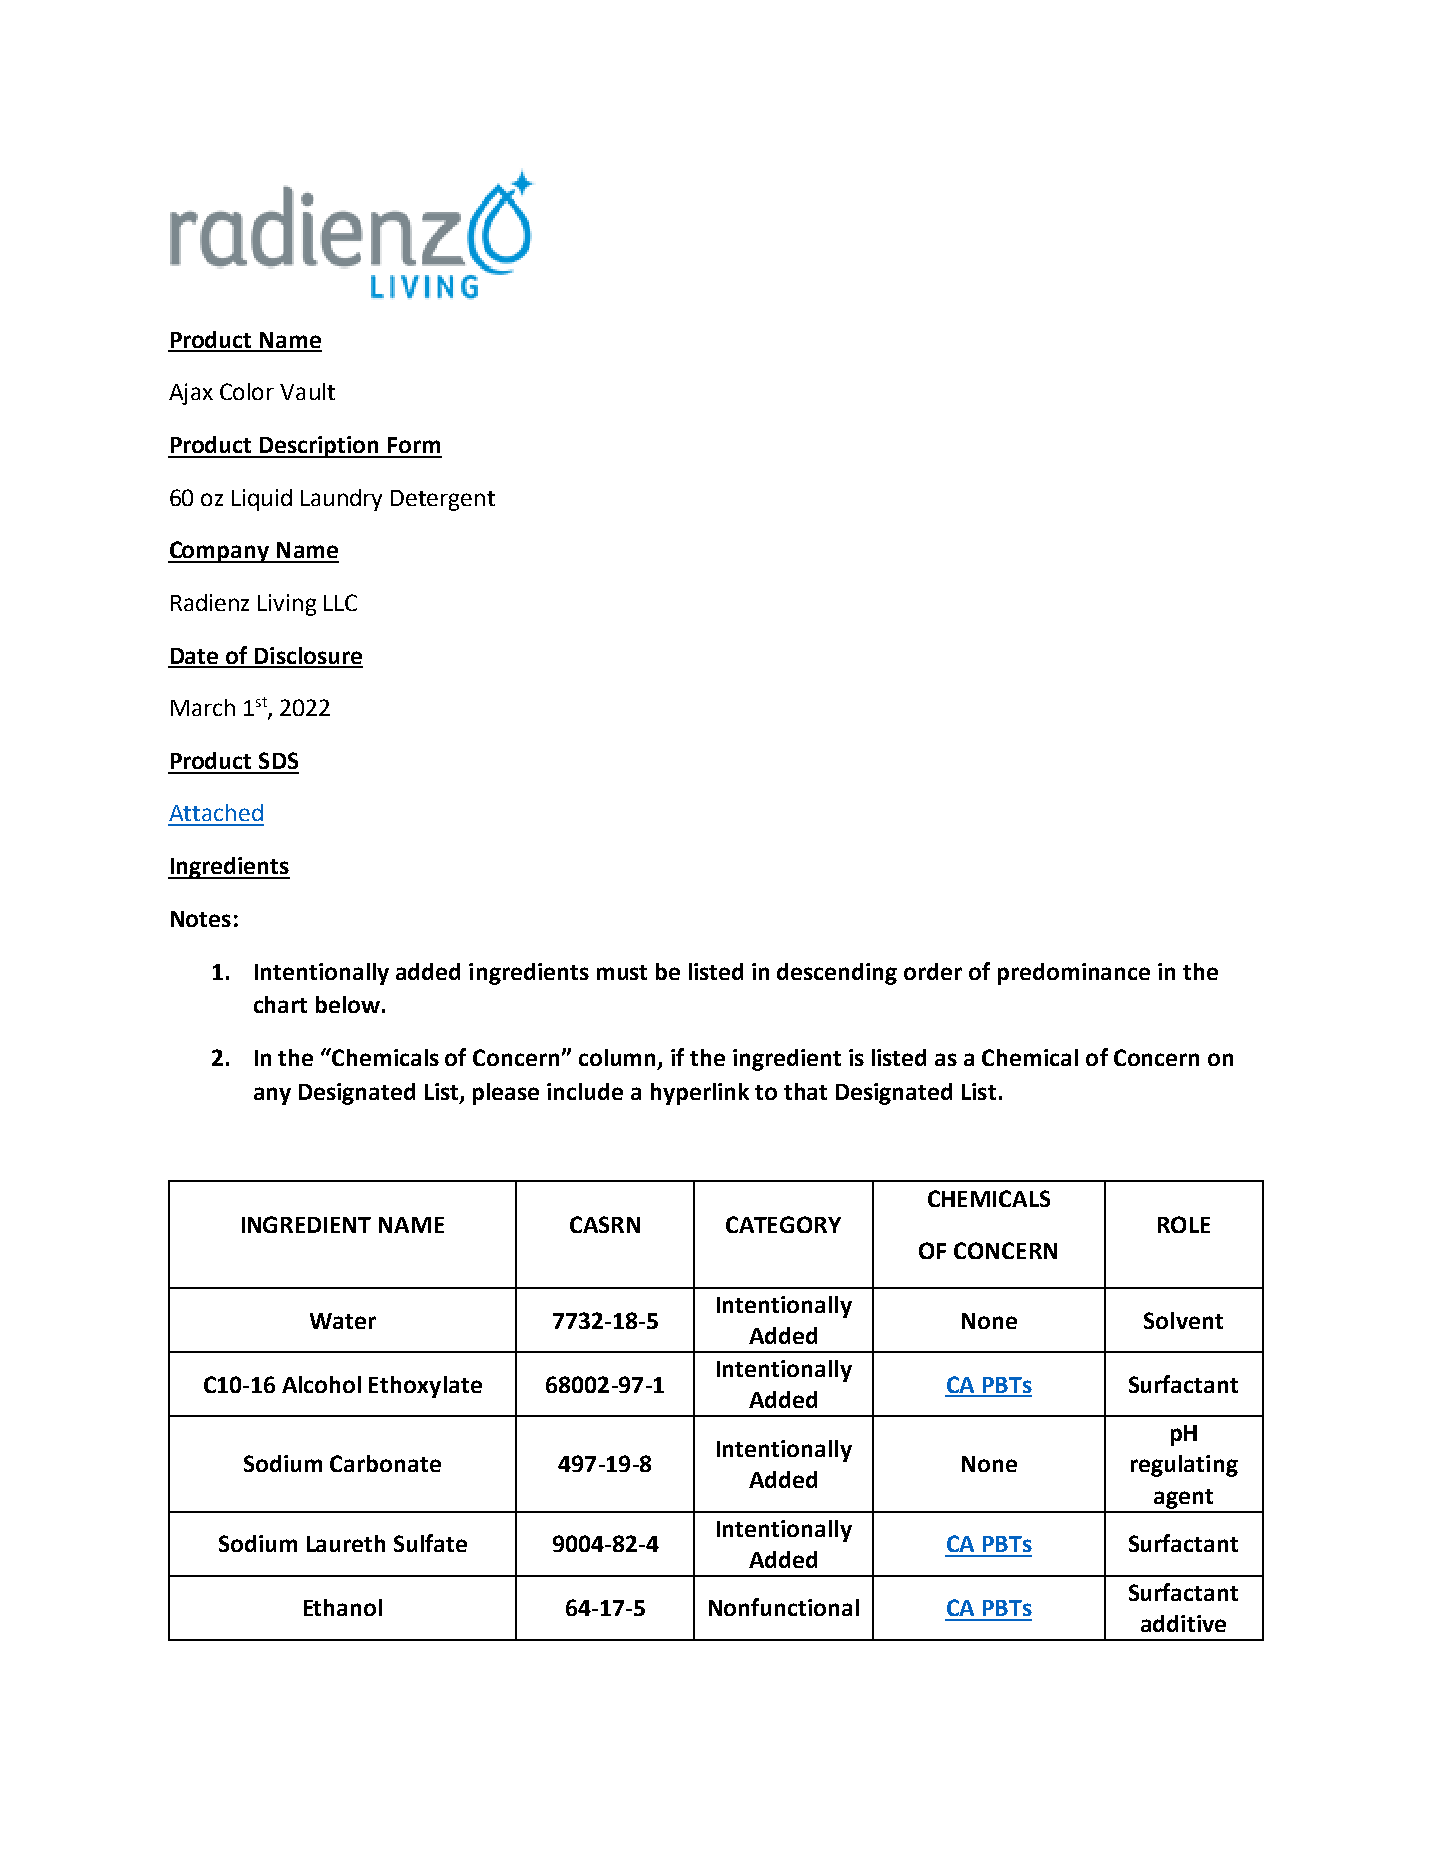 The height and width of the image is (1854, 1432). Describe the element at coordinates (1183, 1623) in the image. I see `additive` at that location.
